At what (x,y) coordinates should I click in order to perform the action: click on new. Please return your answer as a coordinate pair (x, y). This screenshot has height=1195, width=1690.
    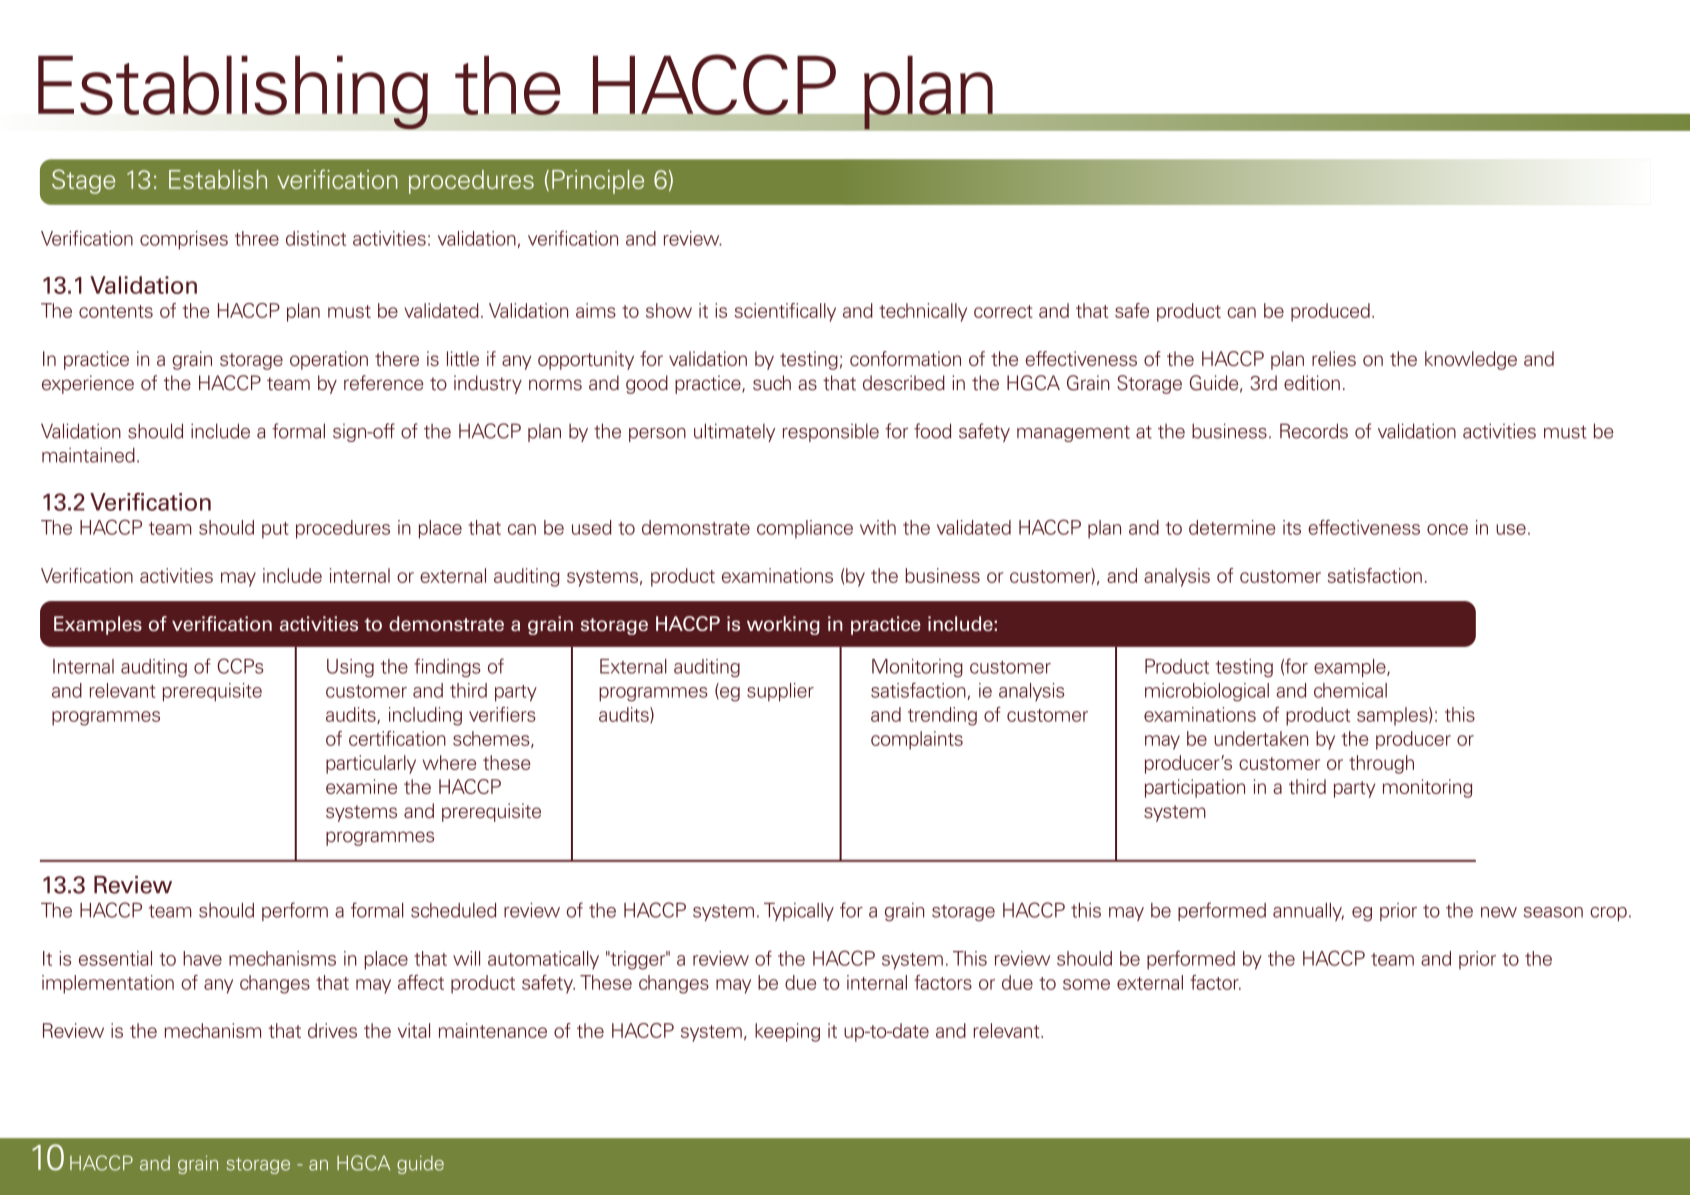
    Looking at the image, I should click on (1499, 912).
